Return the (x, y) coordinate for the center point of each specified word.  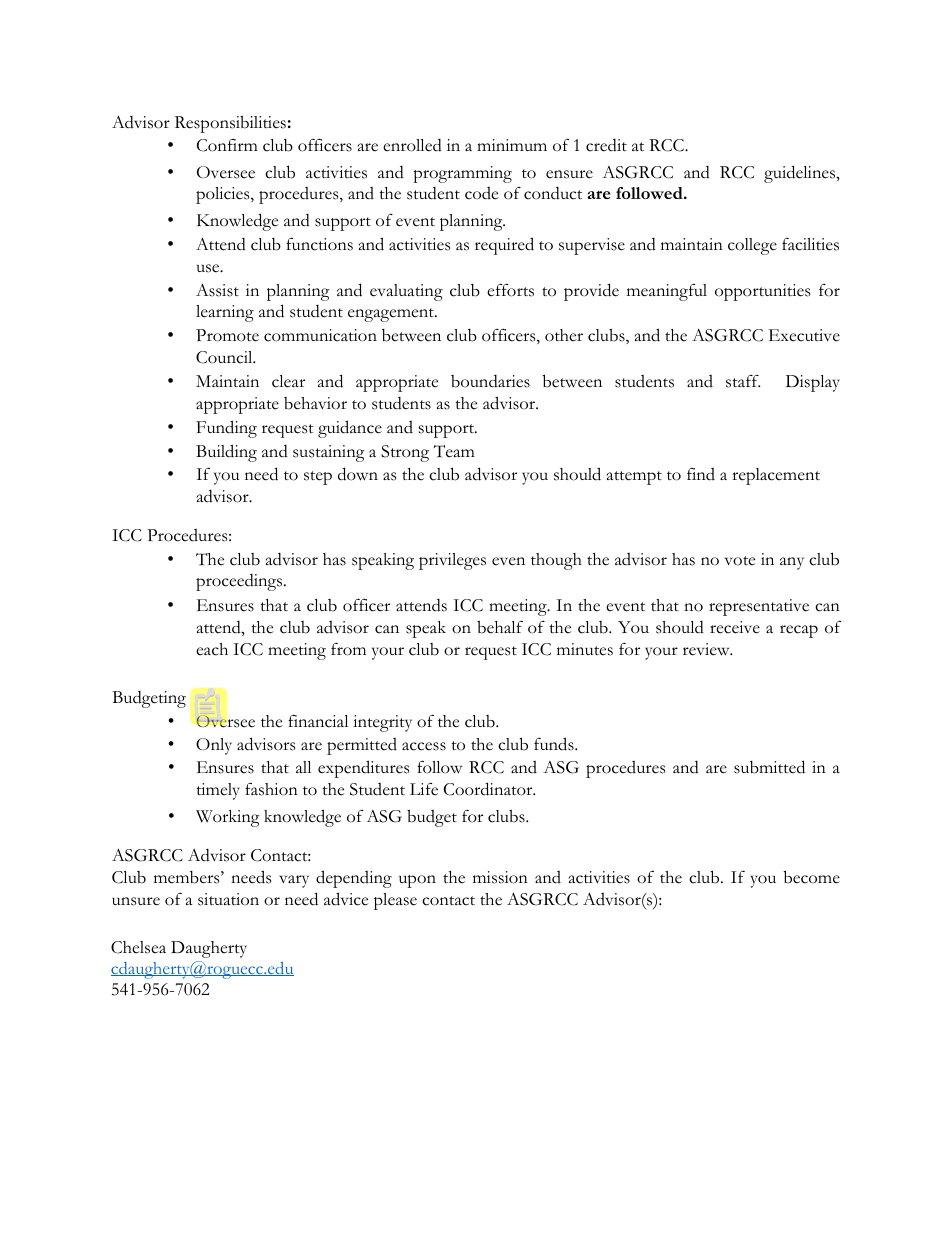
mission (500, 877)
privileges (452, 561)
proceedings (240, 582)
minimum (512, 145)
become (812, 877)
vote (740, 561)
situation (228, 899)
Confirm (227, 145)
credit (606, 145)
